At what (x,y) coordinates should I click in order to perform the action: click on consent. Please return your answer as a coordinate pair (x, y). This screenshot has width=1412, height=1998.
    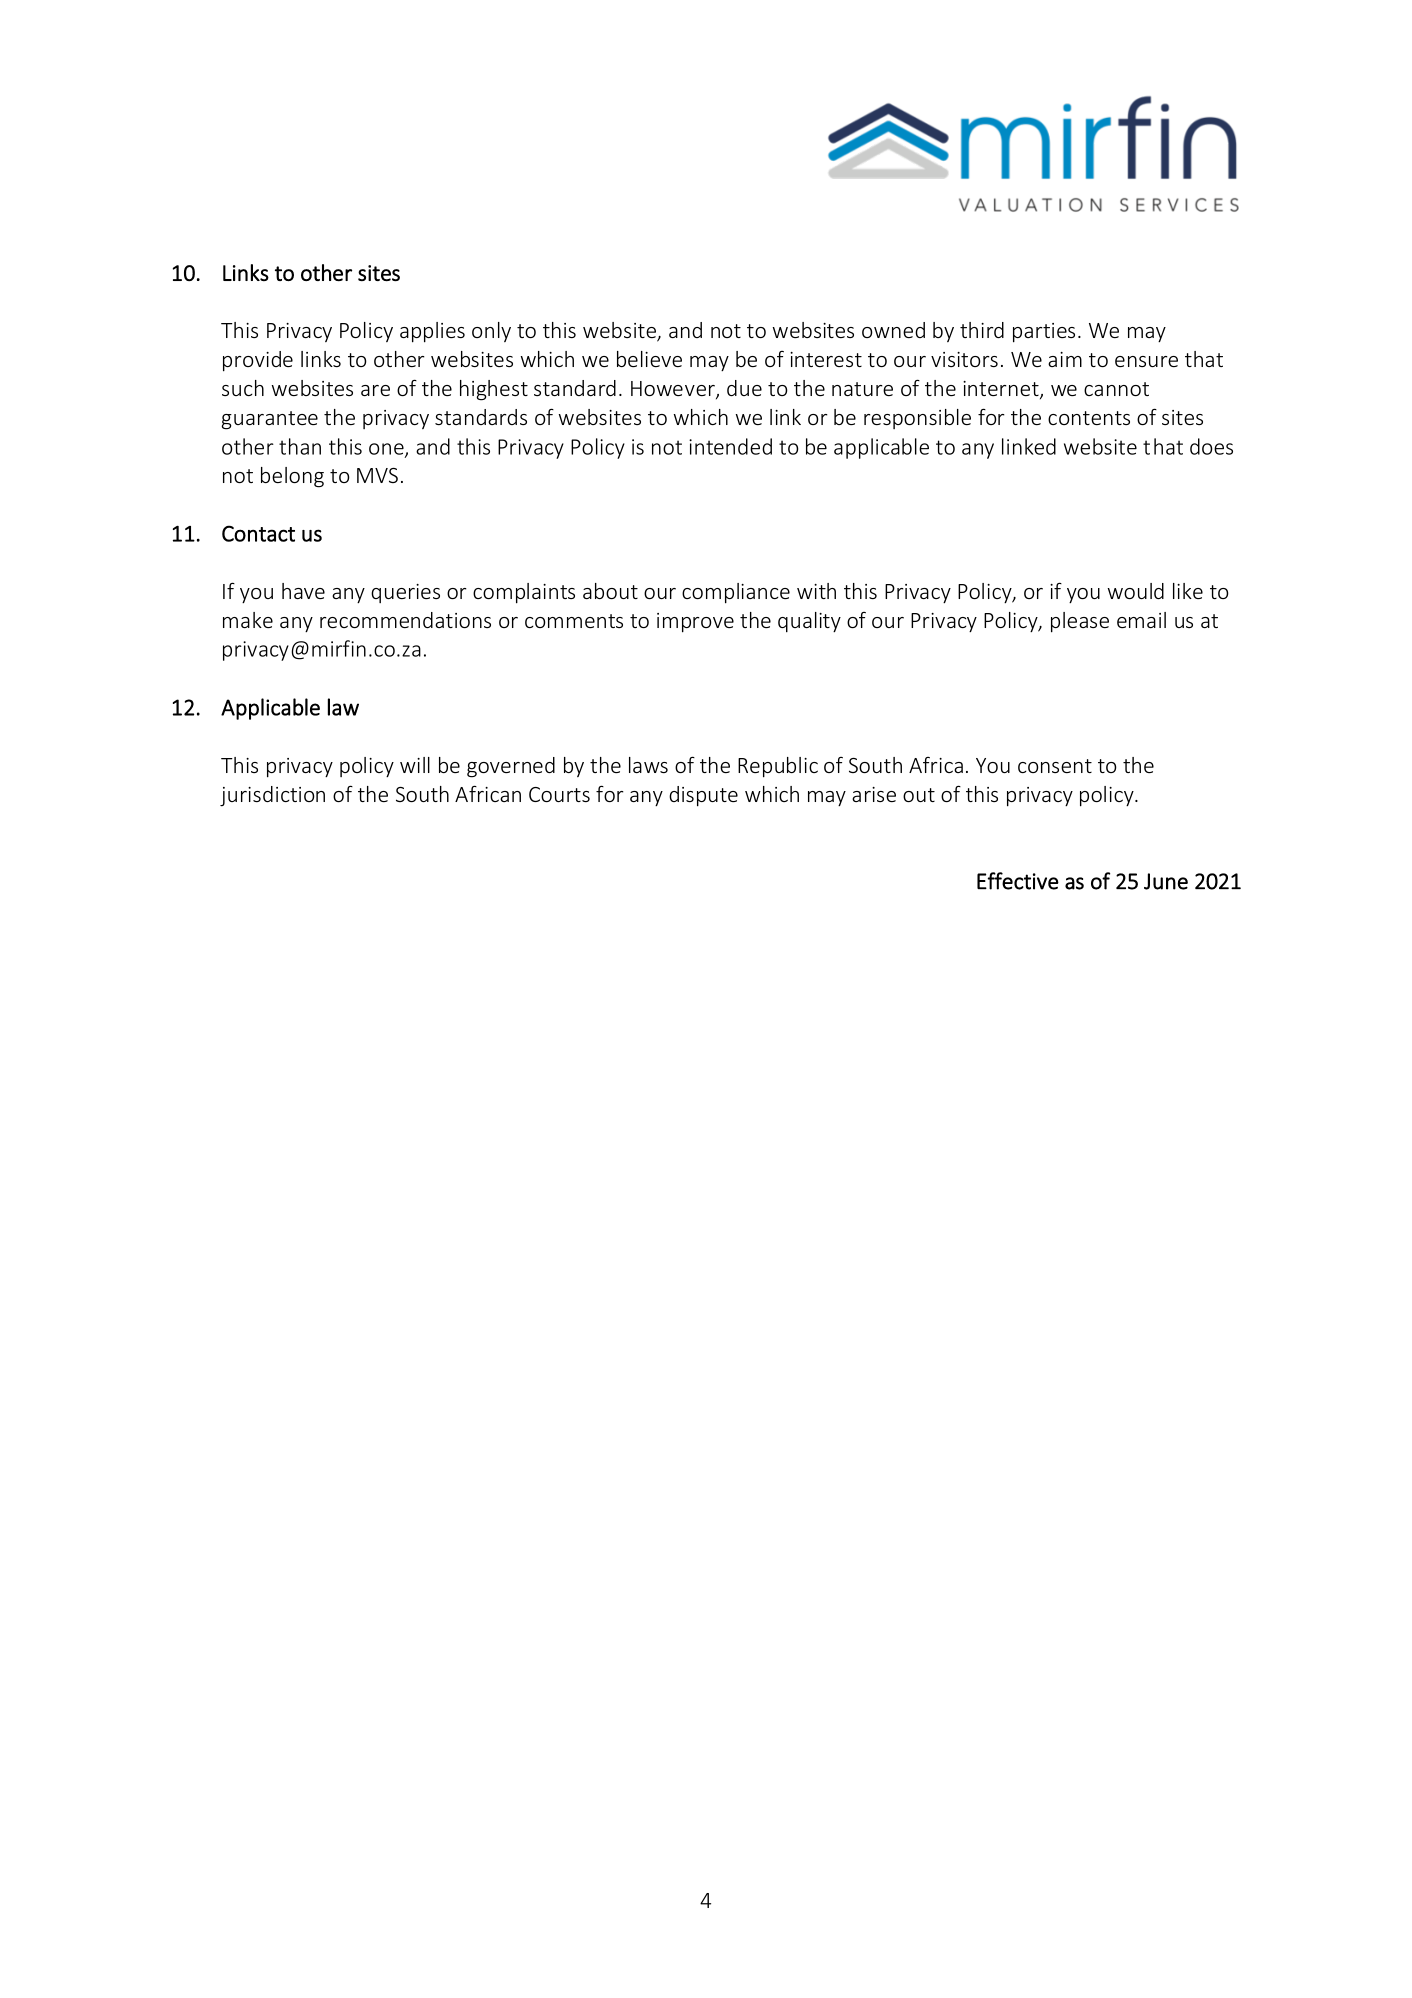
    Looking at the image, I should click on (1055, 766).
